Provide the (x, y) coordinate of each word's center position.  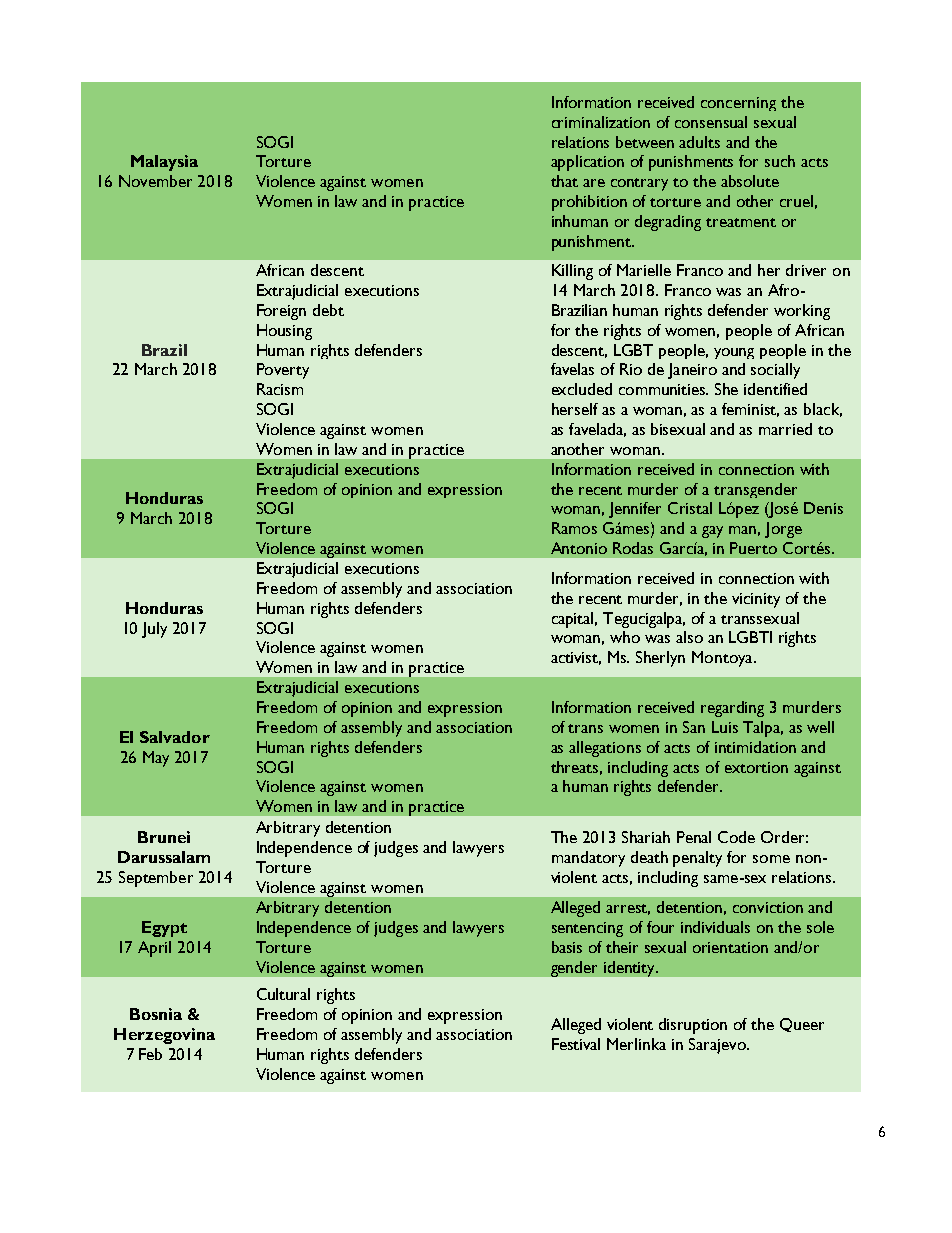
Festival (576, 1044)
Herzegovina (164, 1036)
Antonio (579, 548)
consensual (711, 122)
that (564, 181)
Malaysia (164, 163)
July (154, 630)
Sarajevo (718, 1046)
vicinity (756, 600)
